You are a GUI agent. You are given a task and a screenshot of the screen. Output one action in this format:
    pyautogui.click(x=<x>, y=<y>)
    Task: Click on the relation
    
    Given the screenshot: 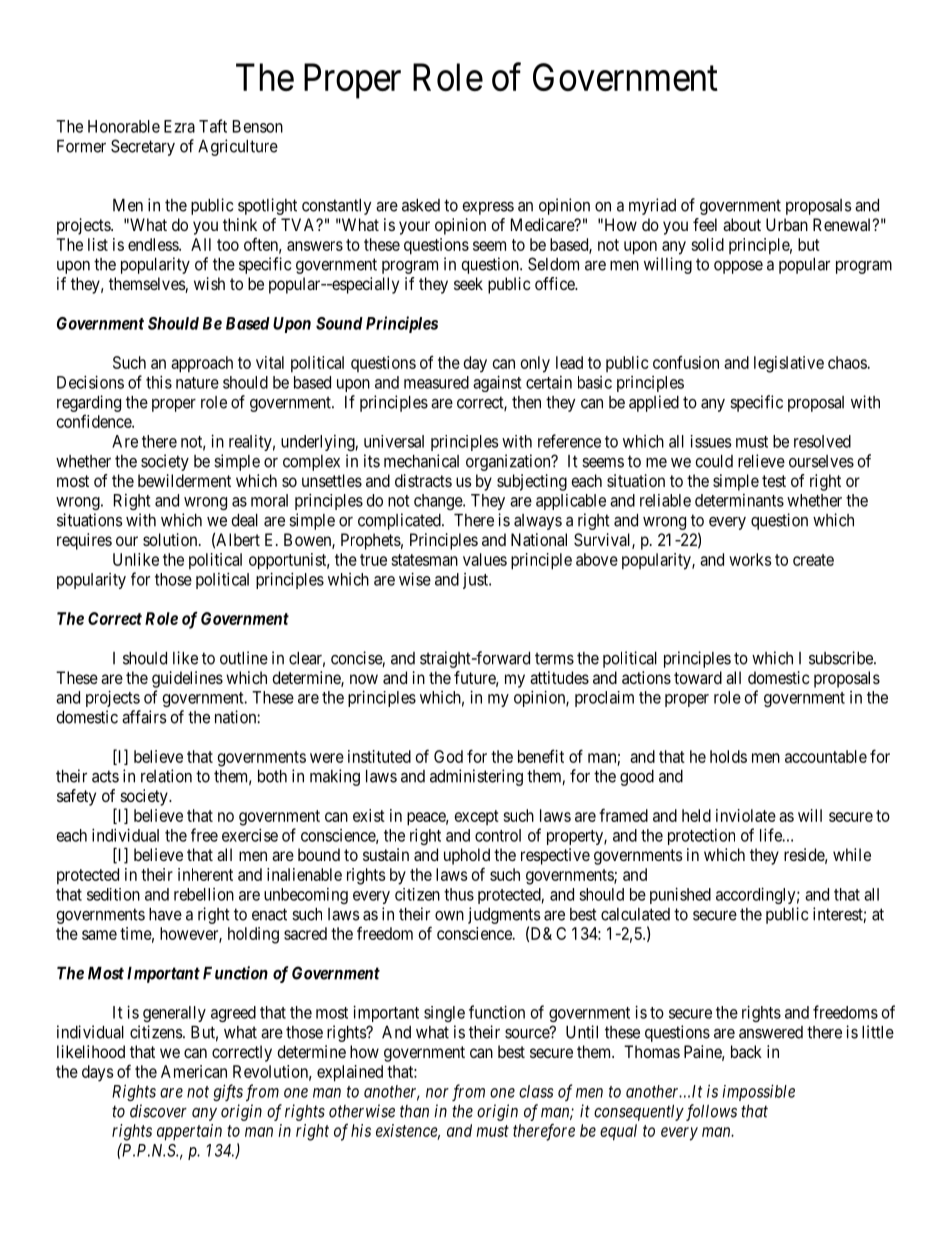 What is the action you would take?
    pyautogui.click(x=166, y=776)
